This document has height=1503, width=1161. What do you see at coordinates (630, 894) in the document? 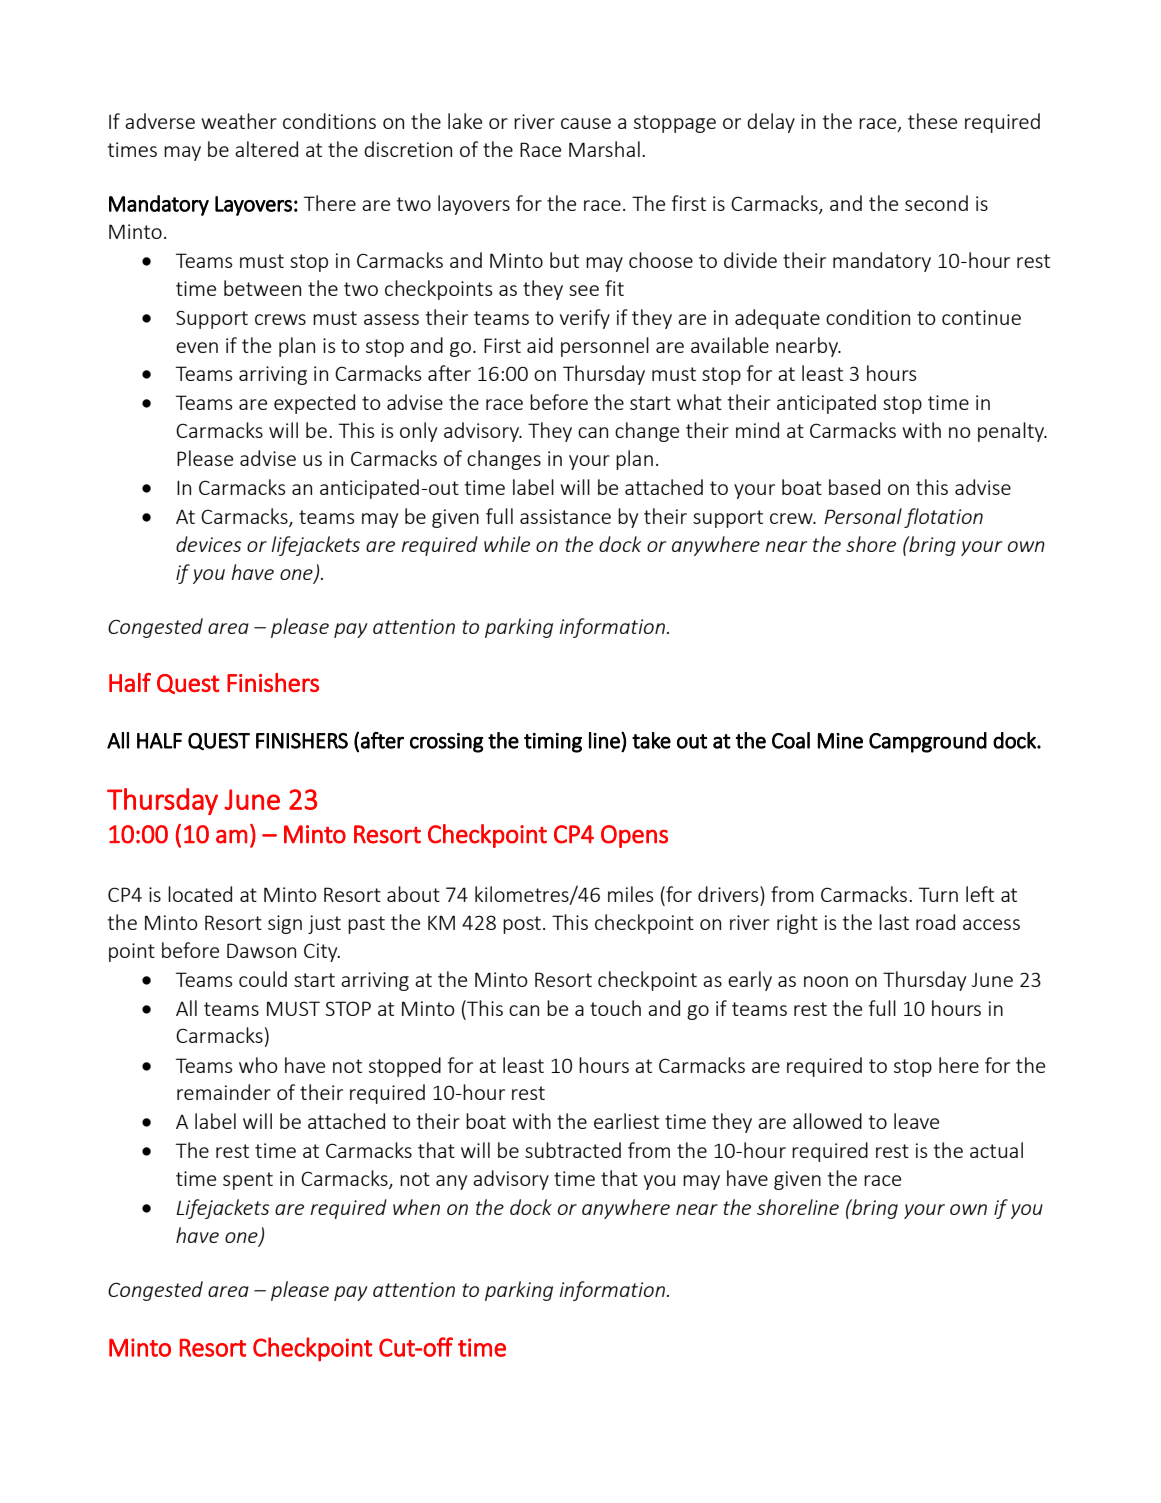
I see `miles` at bounding box center [630, 894].
